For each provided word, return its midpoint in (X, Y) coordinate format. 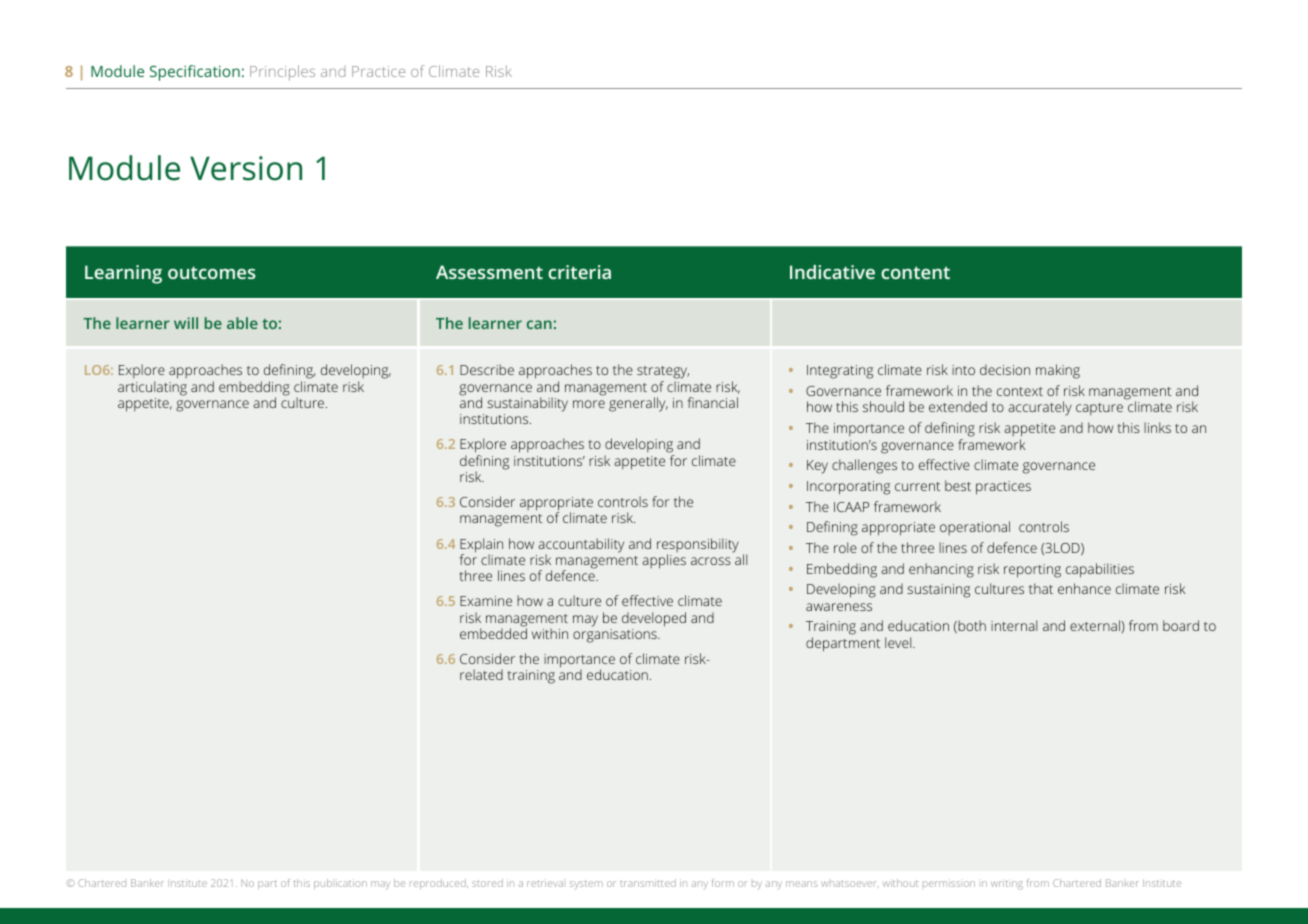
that (1041, 588)
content (915, 272)
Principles (282, 73)
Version (246, 168)
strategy (663, 374)
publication (340, 884)
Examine (486, 601)
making (1058, 371)
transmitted (648, 883)
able (242, 323)
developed (654, 619)
